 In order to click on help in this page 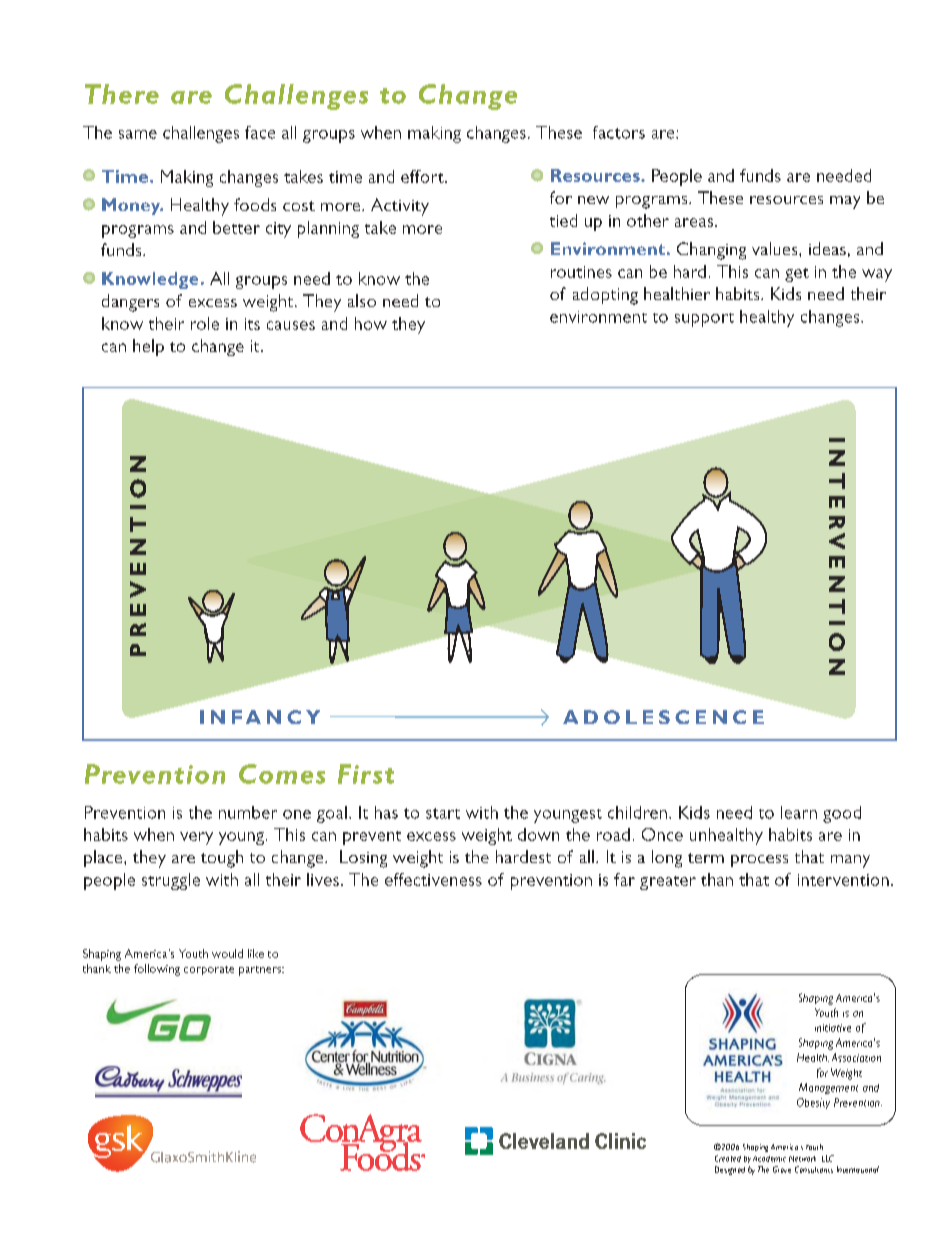, I will do `click(148, 347)`.
